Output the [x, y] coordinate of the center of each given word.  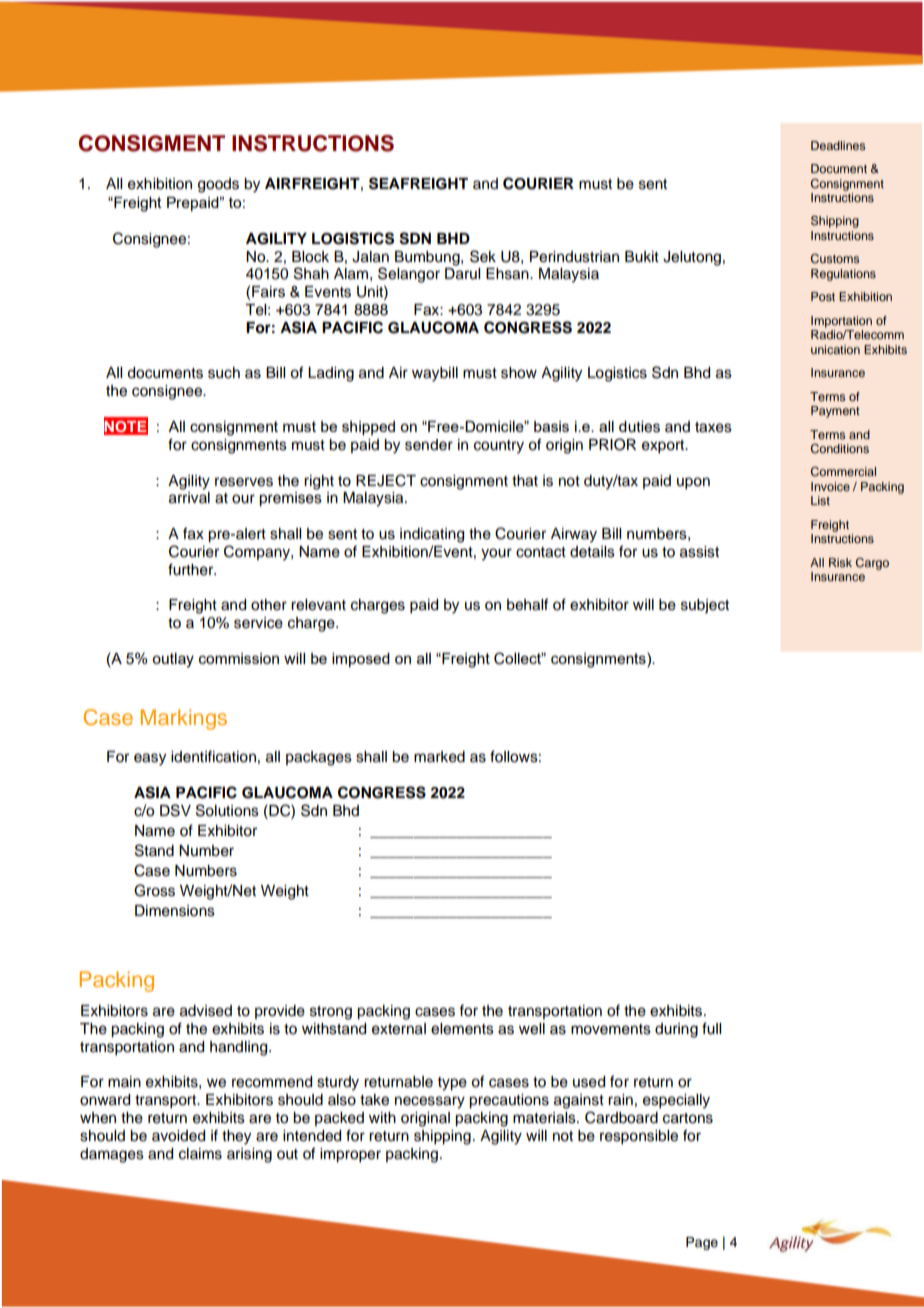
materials [545, 1118]
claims [200, 1154]
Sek [483, 256]
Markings [184, 719]
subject [705, 606]
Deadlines [838, 145]
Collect [519, 658]
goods [218, 185]
